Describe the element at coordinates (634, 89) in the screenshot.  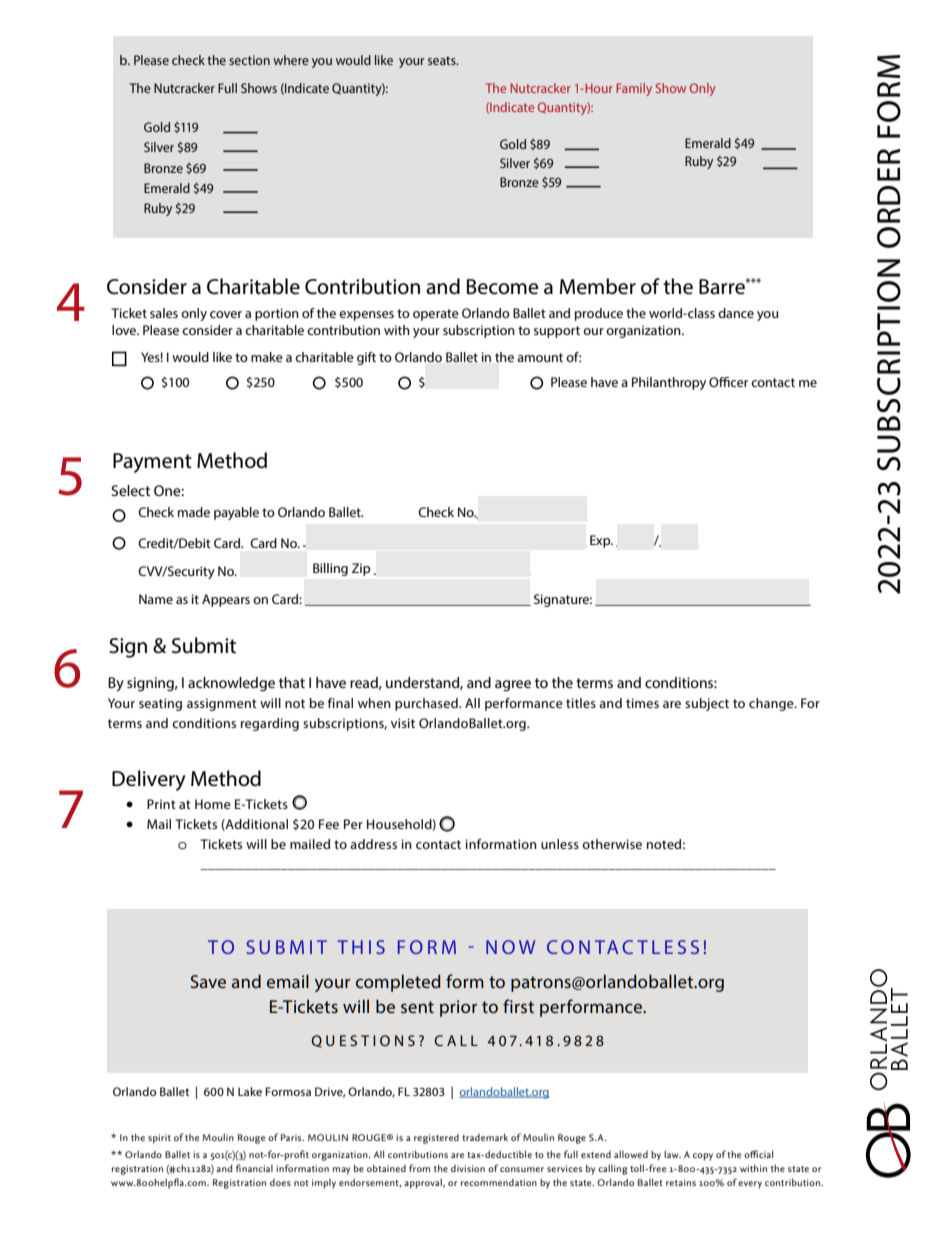
I see `Family` at that location.
